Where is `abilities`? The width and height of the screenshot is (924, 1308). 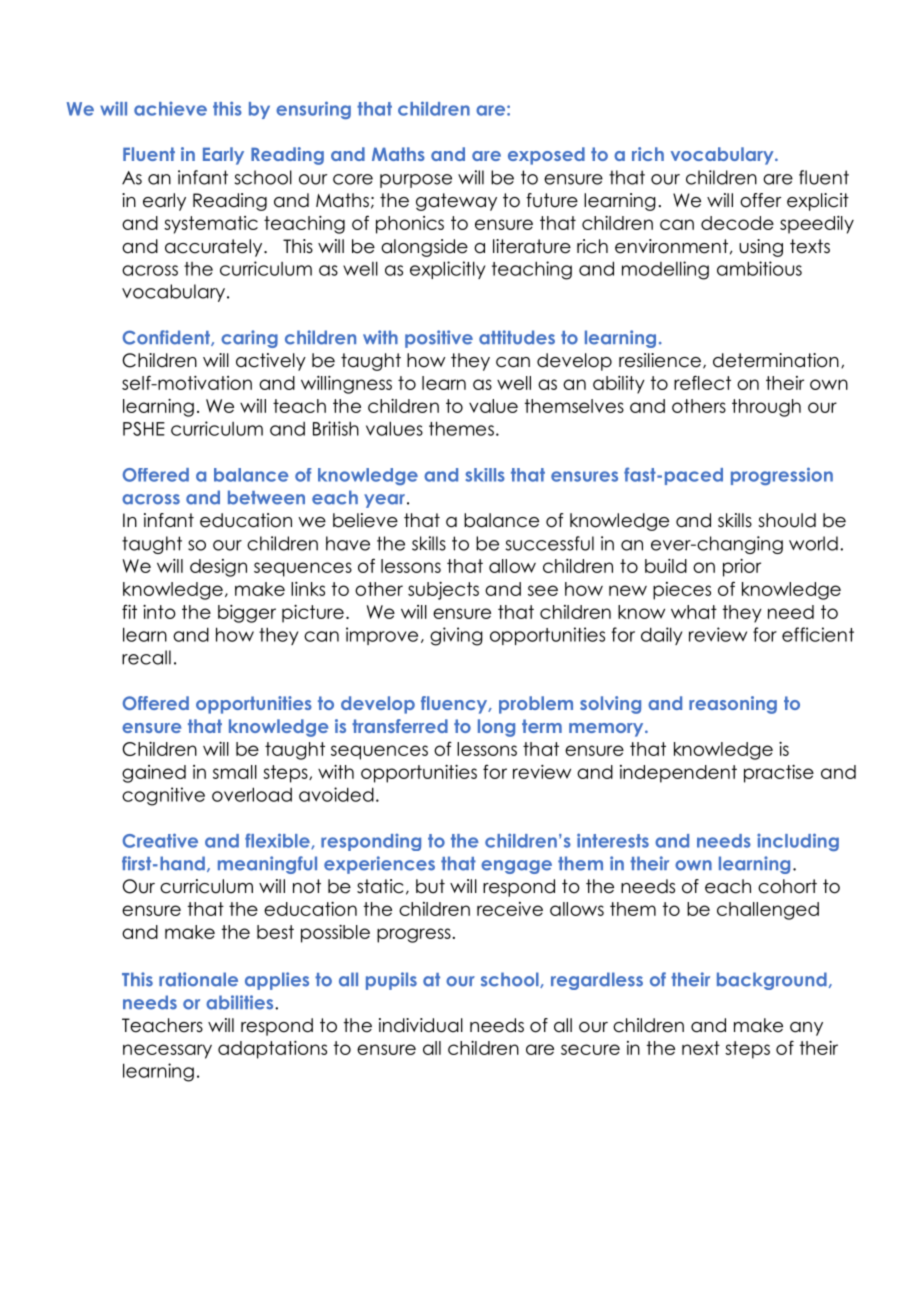 abilities is located at coordinates (241, 1002).
